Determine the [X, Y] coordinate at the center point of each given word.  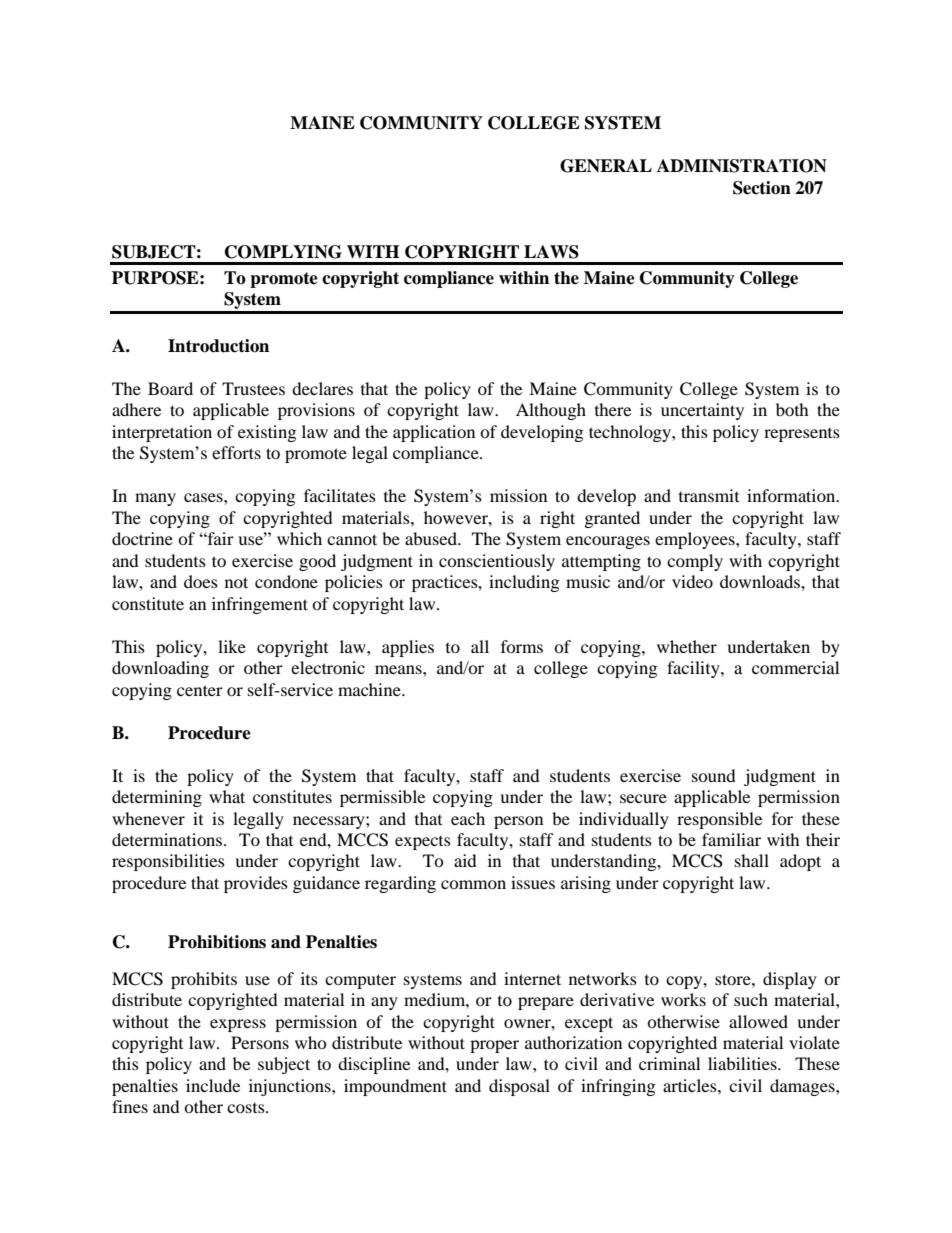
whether [687, 646]
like [232, 646]
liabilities [743, 1063]
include [213, 1085]
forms [522, 646]
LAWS [551, 252]
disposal [519, 1087]
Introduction [218, 346]
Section [762, 188]
